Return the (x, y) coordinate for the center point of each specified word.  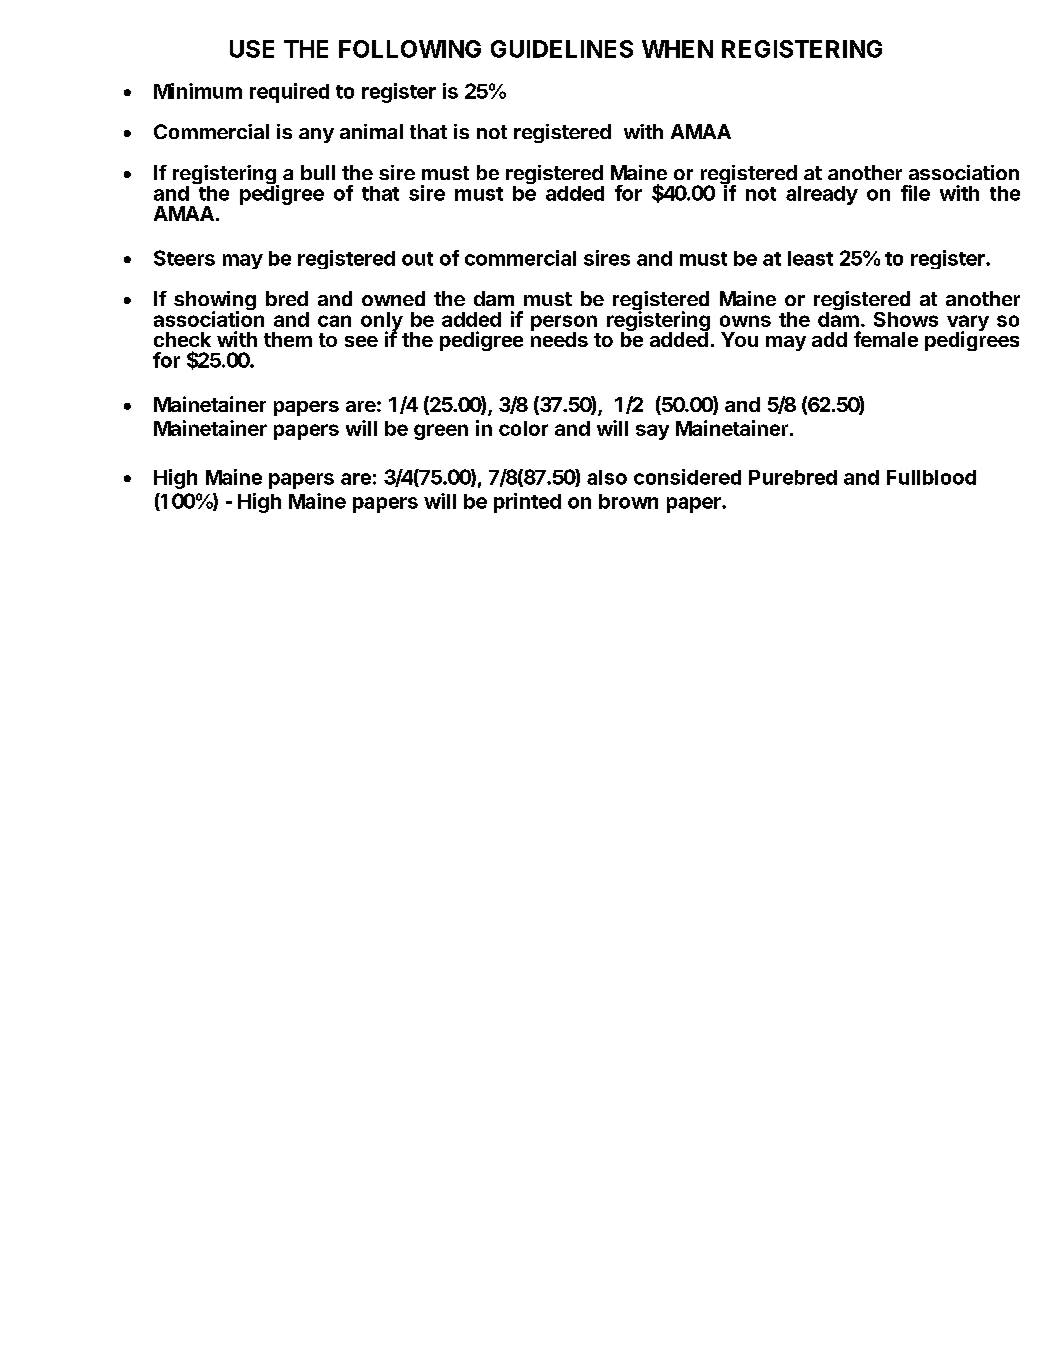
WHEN (677, 49)
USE (252, 49)
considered (687, 477)
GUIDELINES (562, 49)
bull (318, 172)
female (886, 339)
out (417, 259)
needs (559, 338)
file (915, 193)
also (607, 477)
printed (527, 503)
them (288, 339)
